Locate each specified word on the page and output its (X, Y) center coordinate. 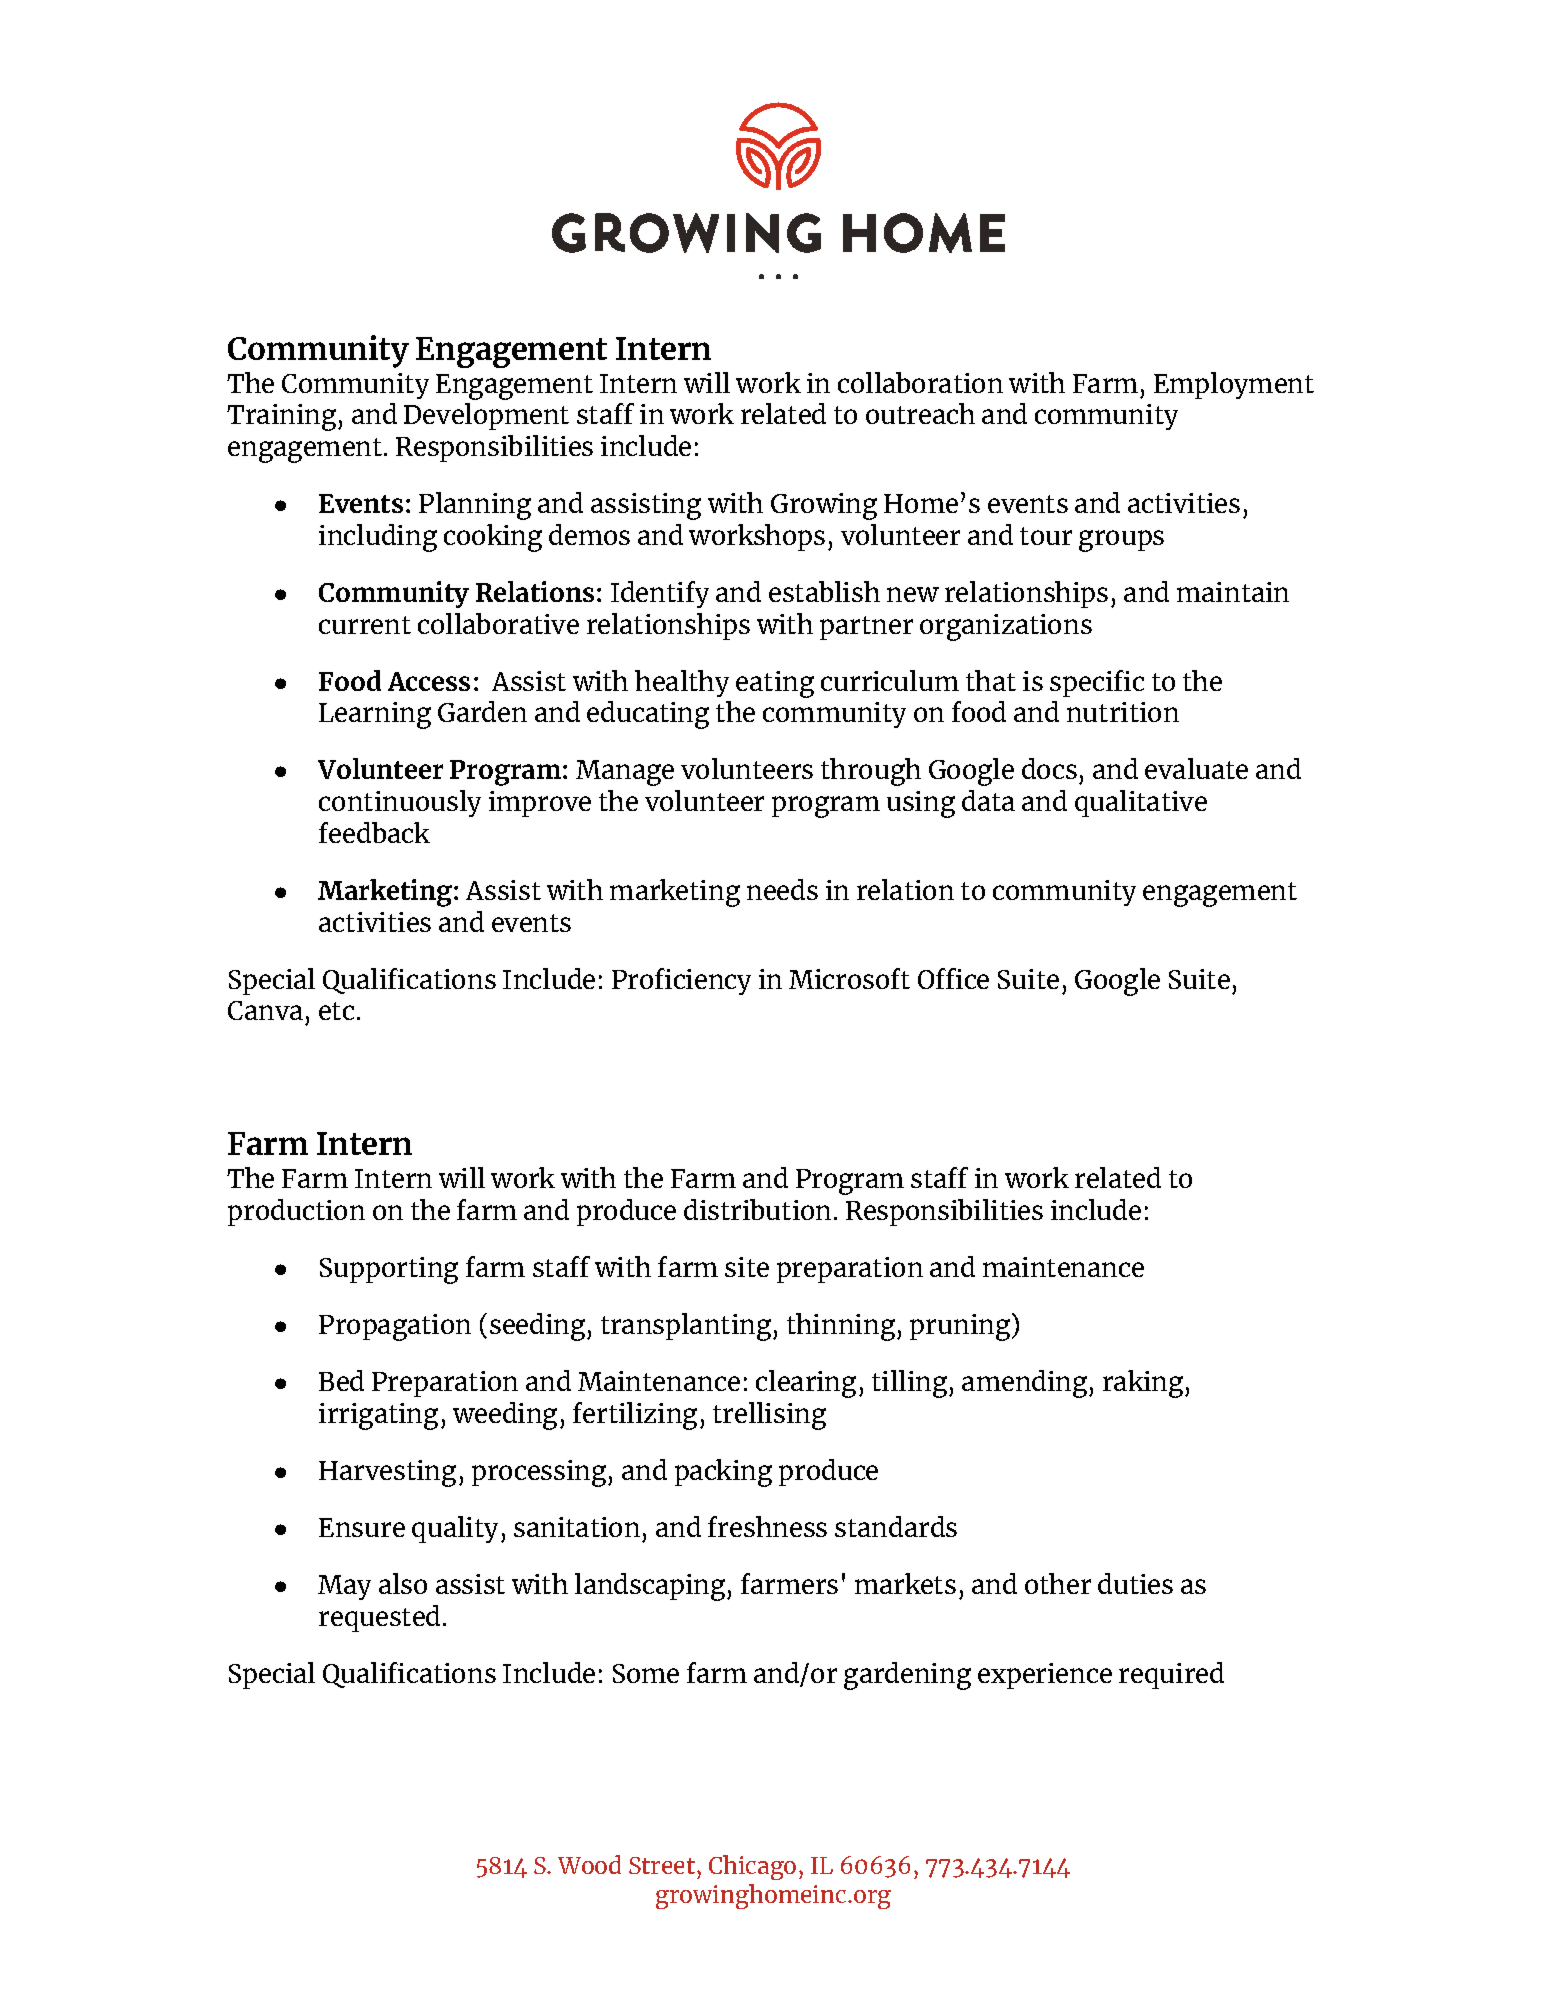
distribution (757, 1209)
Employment (1234, 385)
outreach (920, 413)
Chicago (752, 1867)
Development (486, 416)
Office (953, 978)
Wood (589, 1864)
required (1171, 1675)
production (296, 1212)
